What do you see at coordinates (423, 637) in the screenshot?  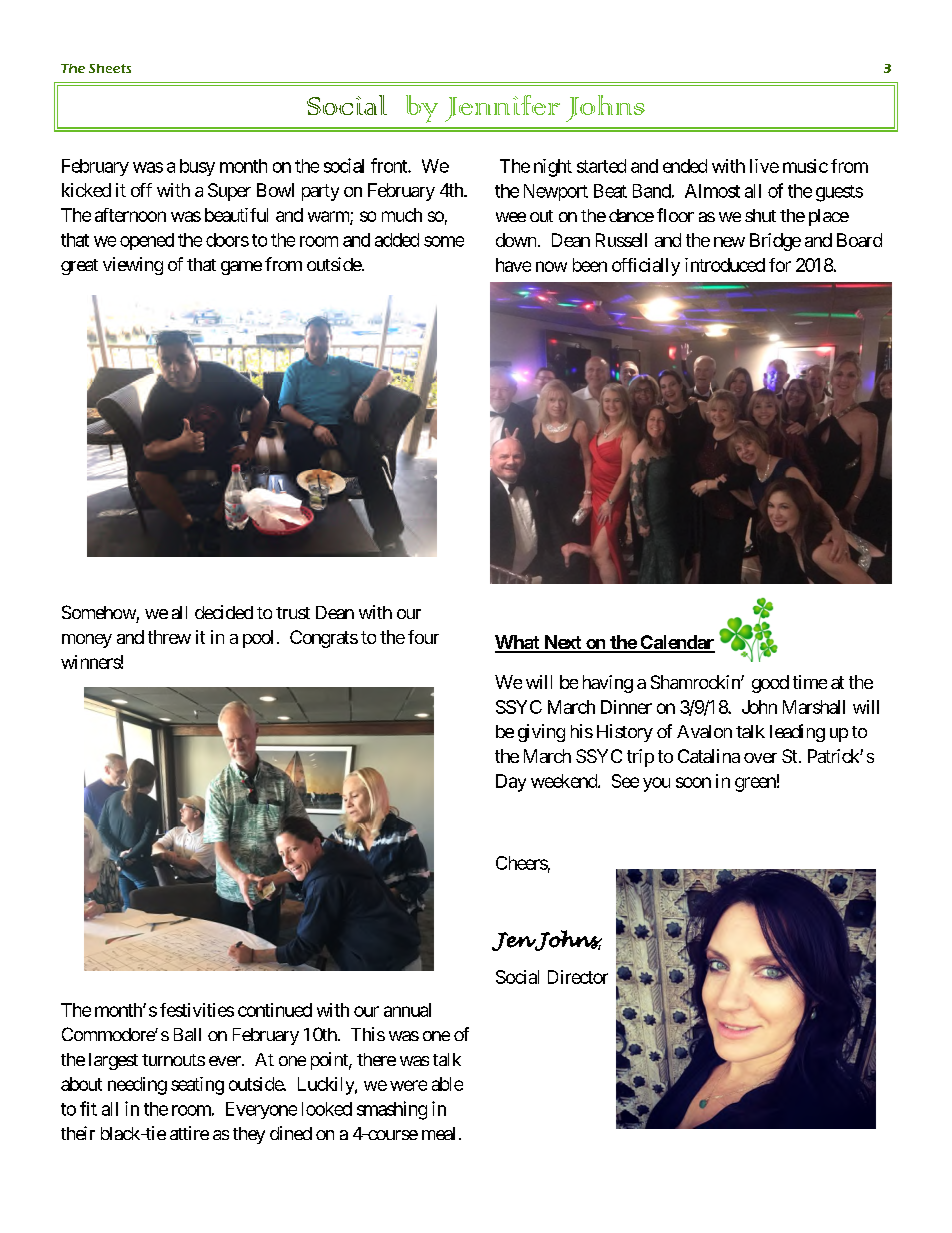 I see `four` at bounding box center [423, 637].
